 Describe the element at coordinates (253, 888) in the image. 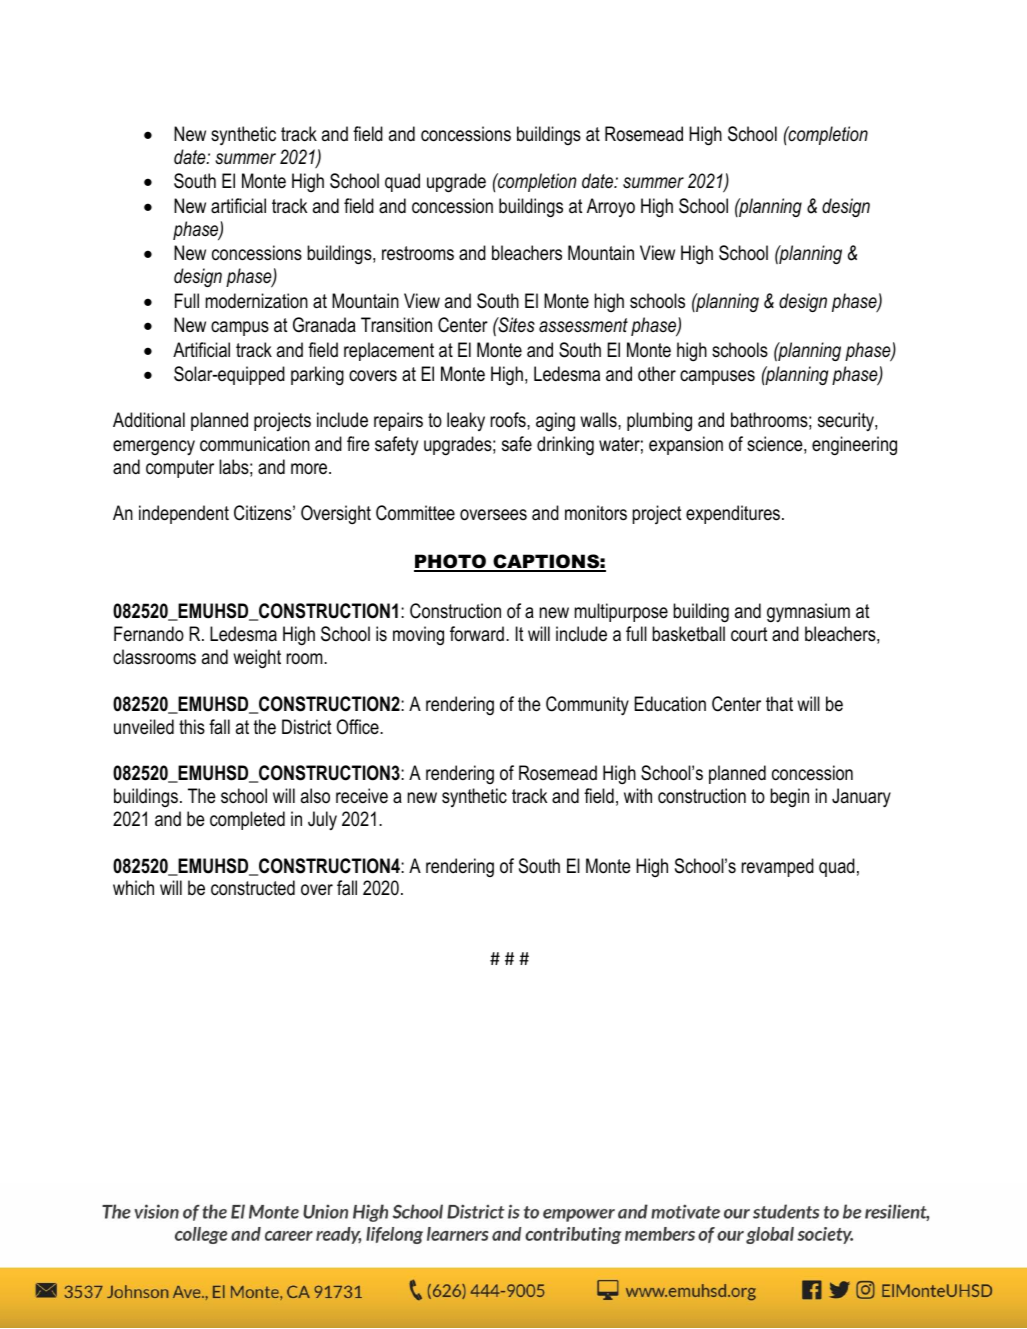

I see `constructed` at that location.
